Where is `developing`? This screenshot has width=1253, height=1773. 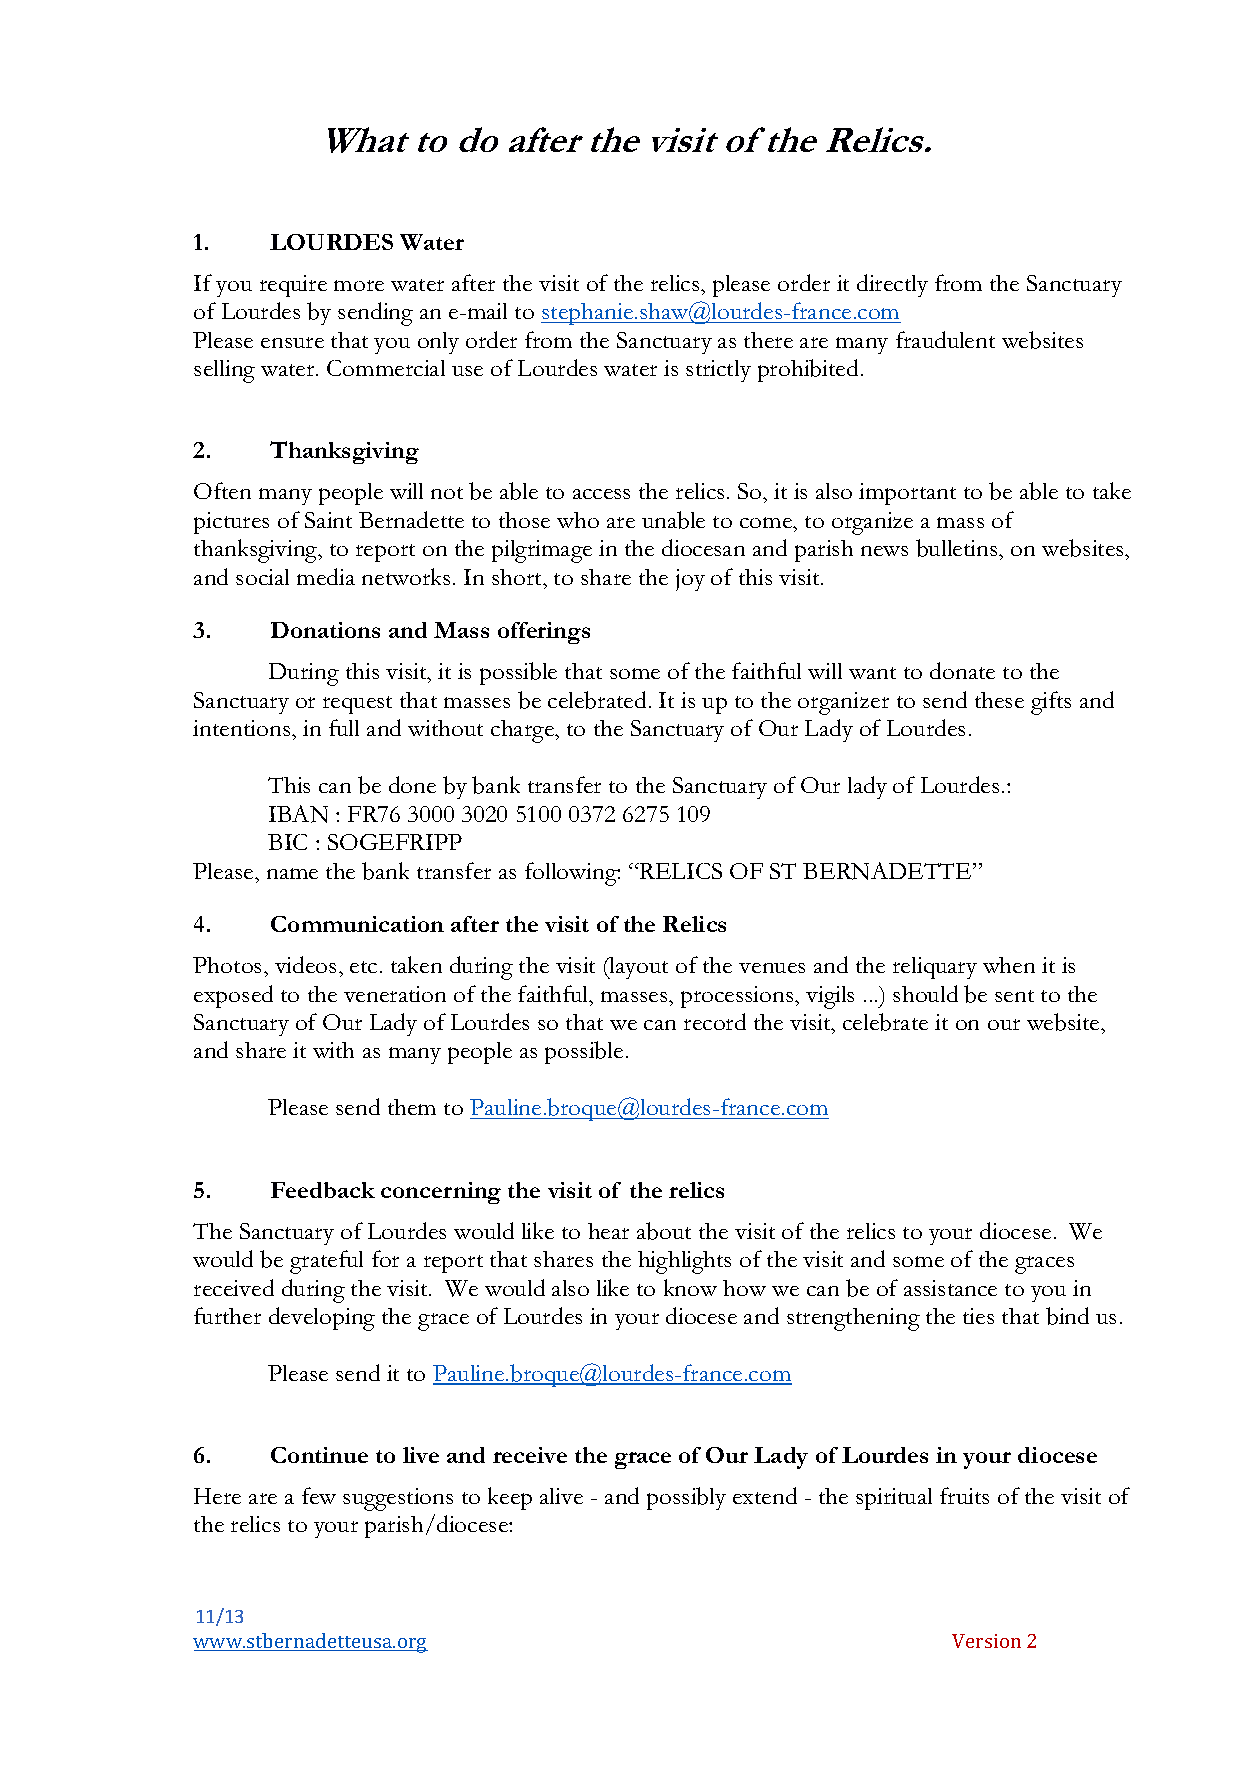 developing is located at coordinates (322, 1319).
